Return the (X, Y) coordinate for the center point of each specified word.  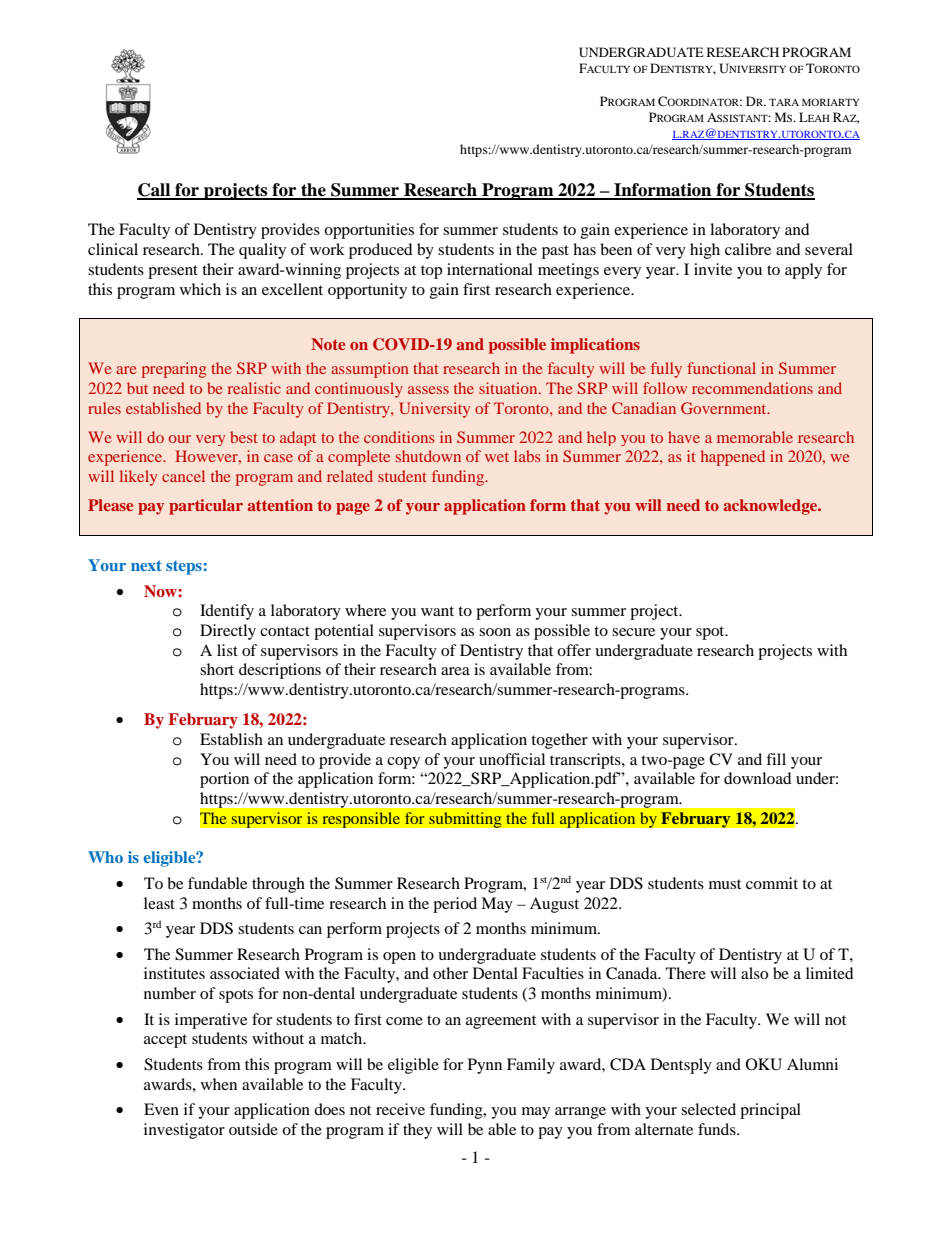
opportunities (369, 231)
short (217, 669)
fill (776, 759)
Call (155, 191)
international (490, 269)
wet (497, 457)
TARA (784, 102)
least (159, 903)
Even (161, 1109)
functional (721, 368)
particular (206, 507)
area (455, 671)
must (725, 884)
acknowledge (771, 507)
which (200, 289)
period (455, 905)
